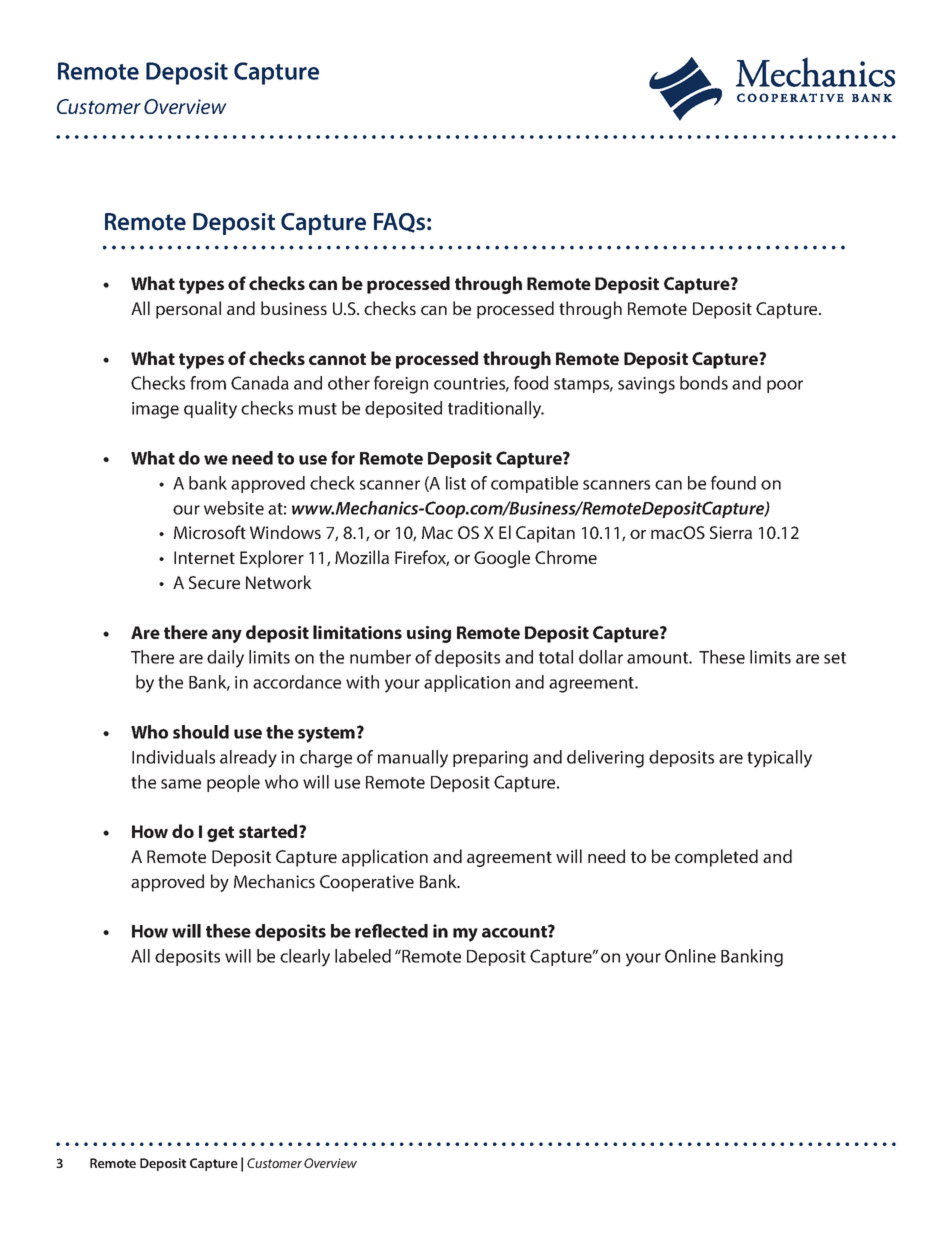 The width and height of the screenshot is (952, 1233). Describe the element at coordinates (704, 383) in the screenshot. I see `bonds` at that location.
